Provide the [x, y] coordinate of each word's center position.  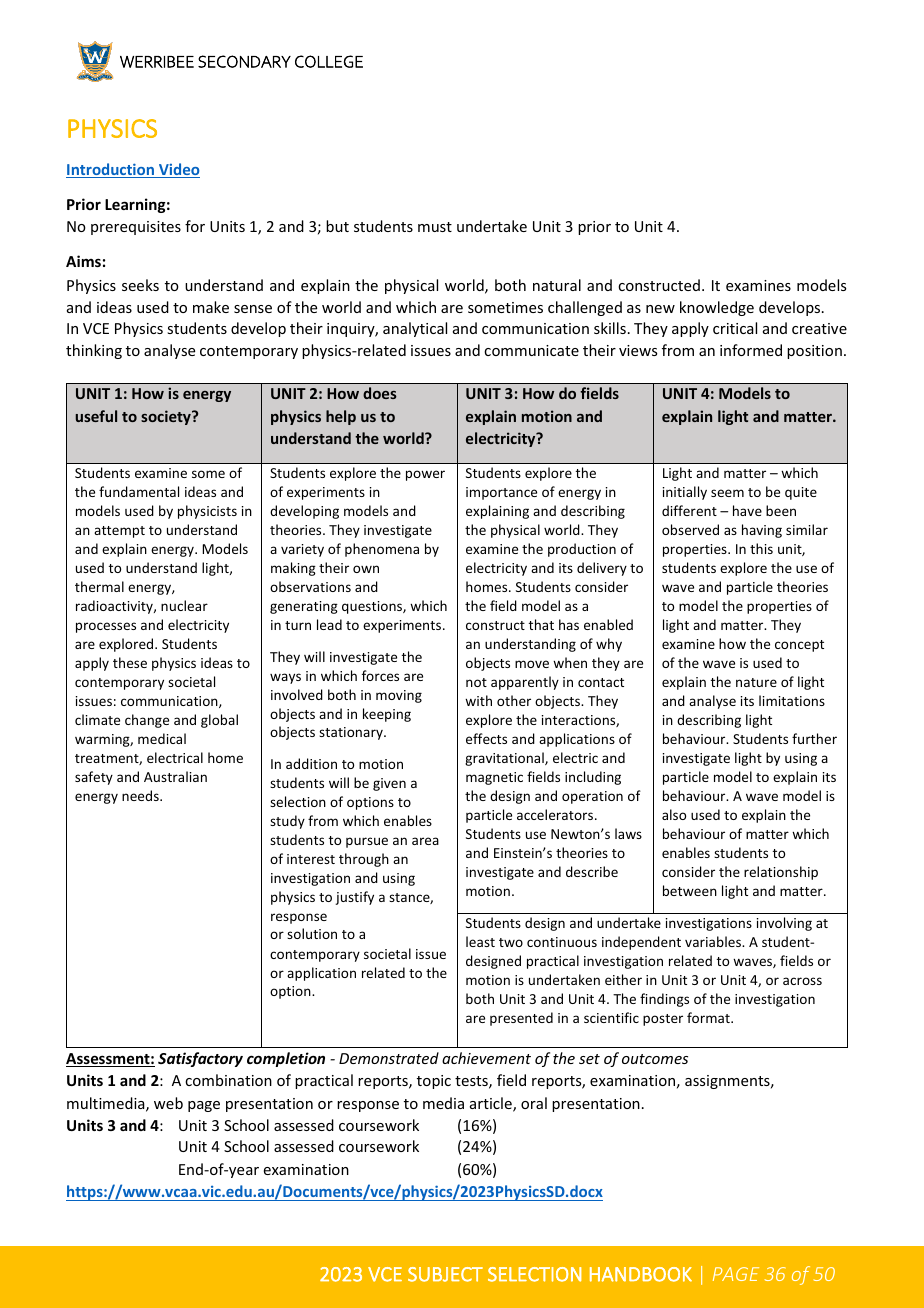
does [380, 393]
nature [756, 682]
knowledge [717, 308]
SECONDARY [244, 61]
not [476, 682]
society [167, 417]
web [168, 1103]
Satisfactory [200, 1059]
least [480, 941]
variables [714, 941]
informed [751, 350]
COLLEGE [329, 61]
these [130, 662]
